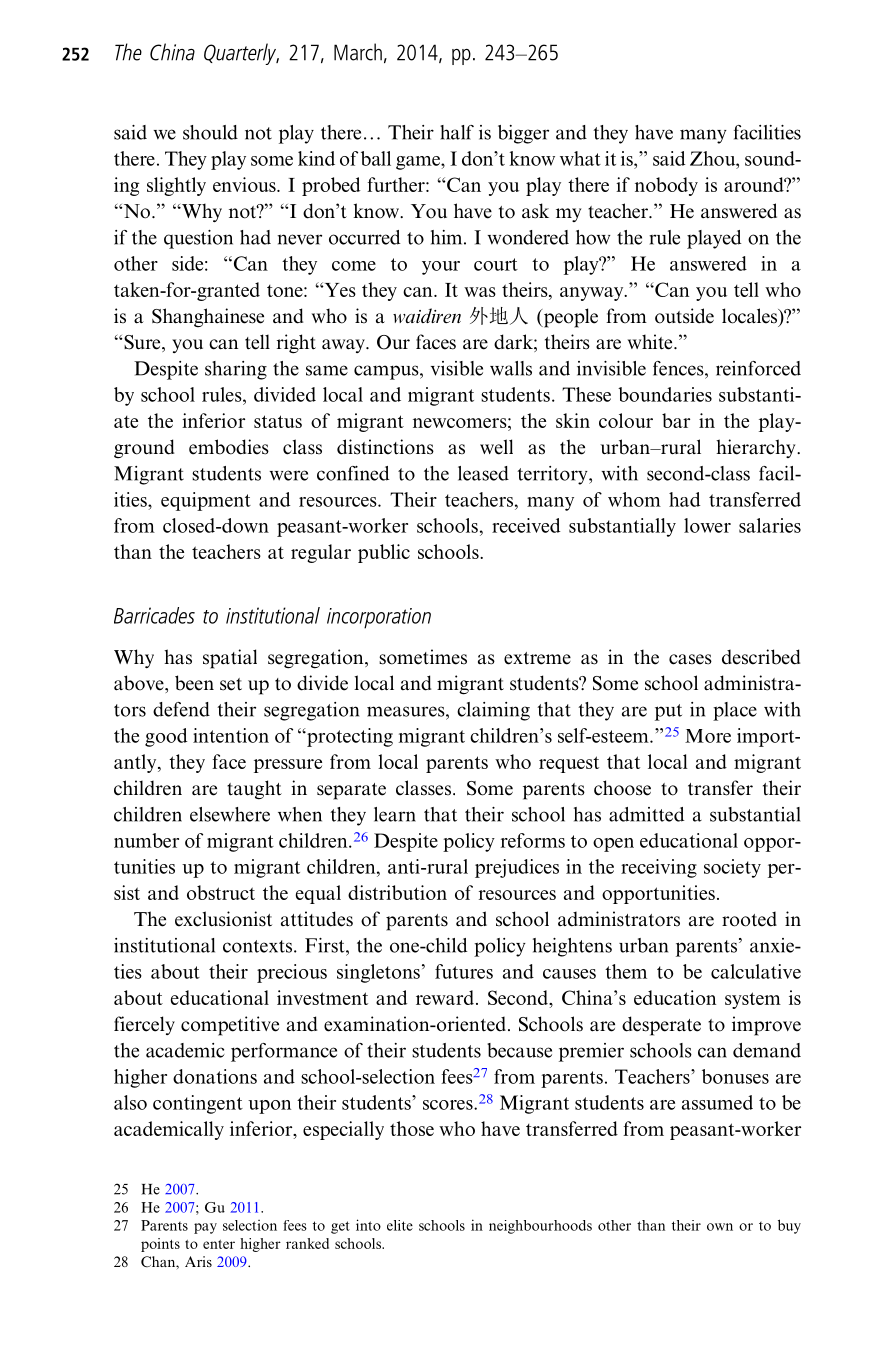  I want to click on reward, so click(446, 997).
